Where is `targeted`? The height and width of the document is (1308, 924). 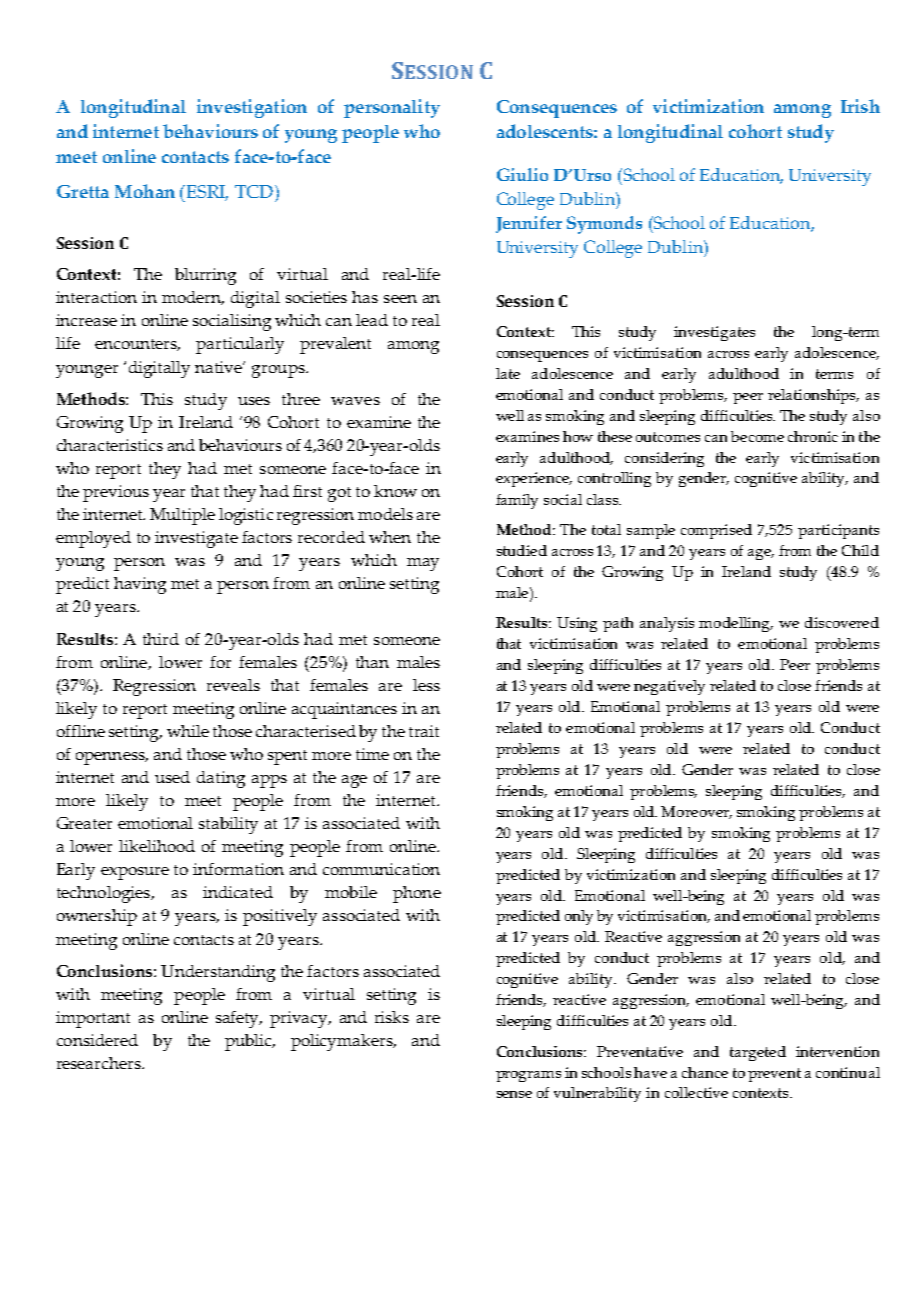
targeted is located at coordinates (758, 1053).
